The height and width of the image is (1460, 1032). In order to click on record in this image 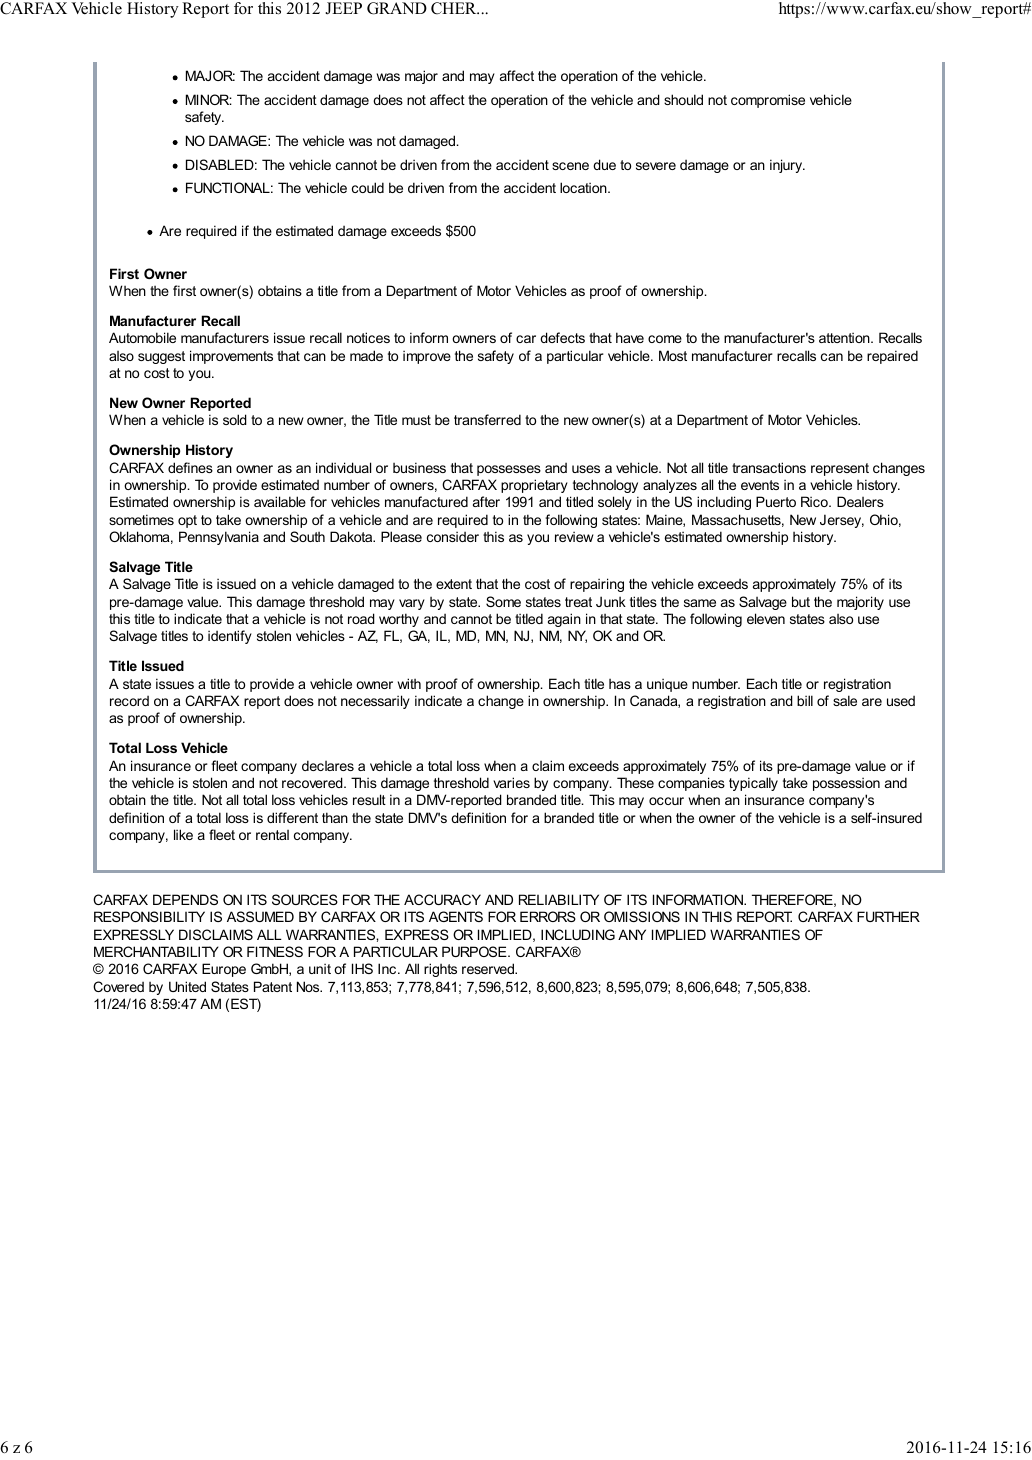, I will do `click(129, 701)`.
